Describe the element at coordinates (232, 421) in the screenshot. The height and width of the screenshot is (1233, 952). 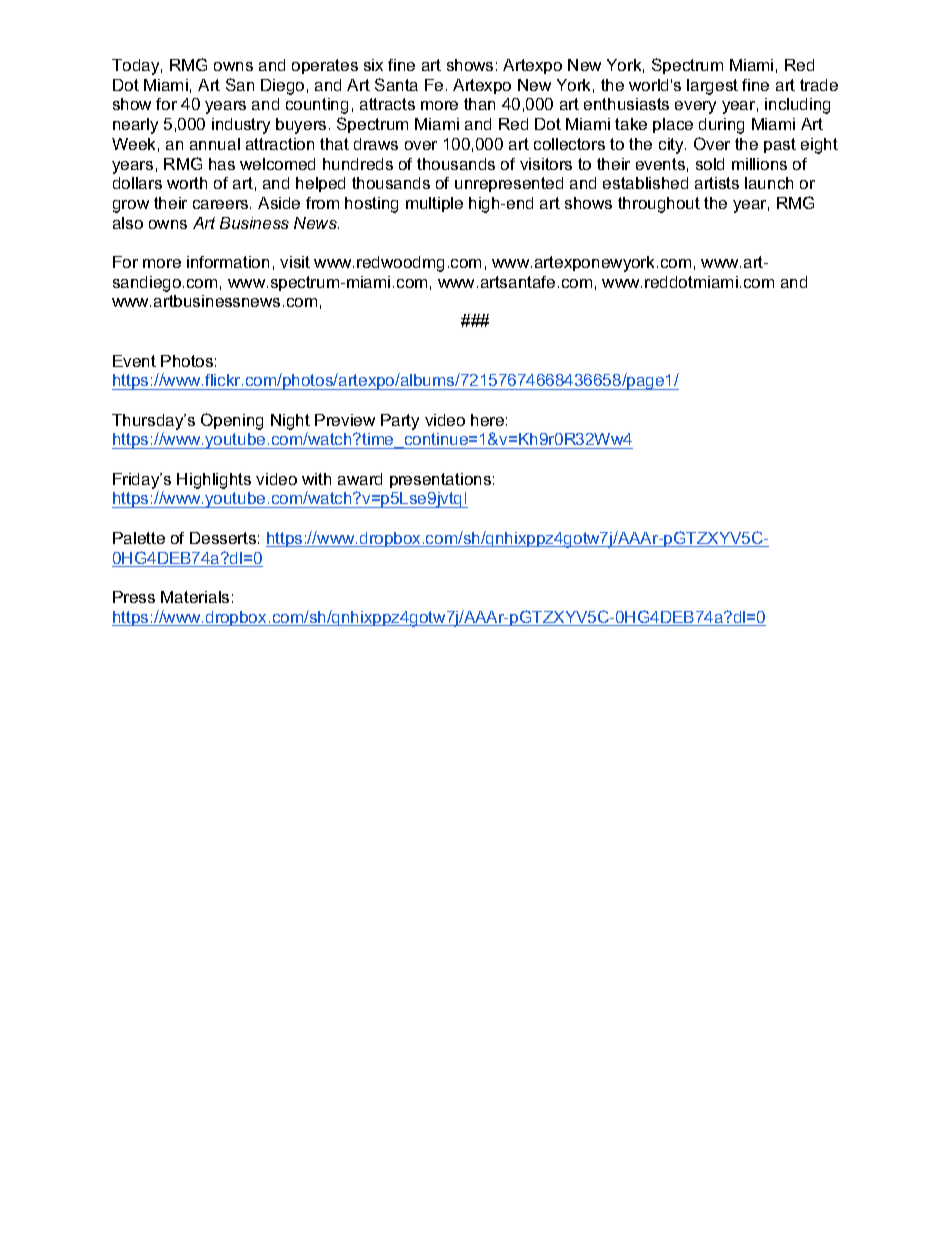
I see `Opening` at that location.
